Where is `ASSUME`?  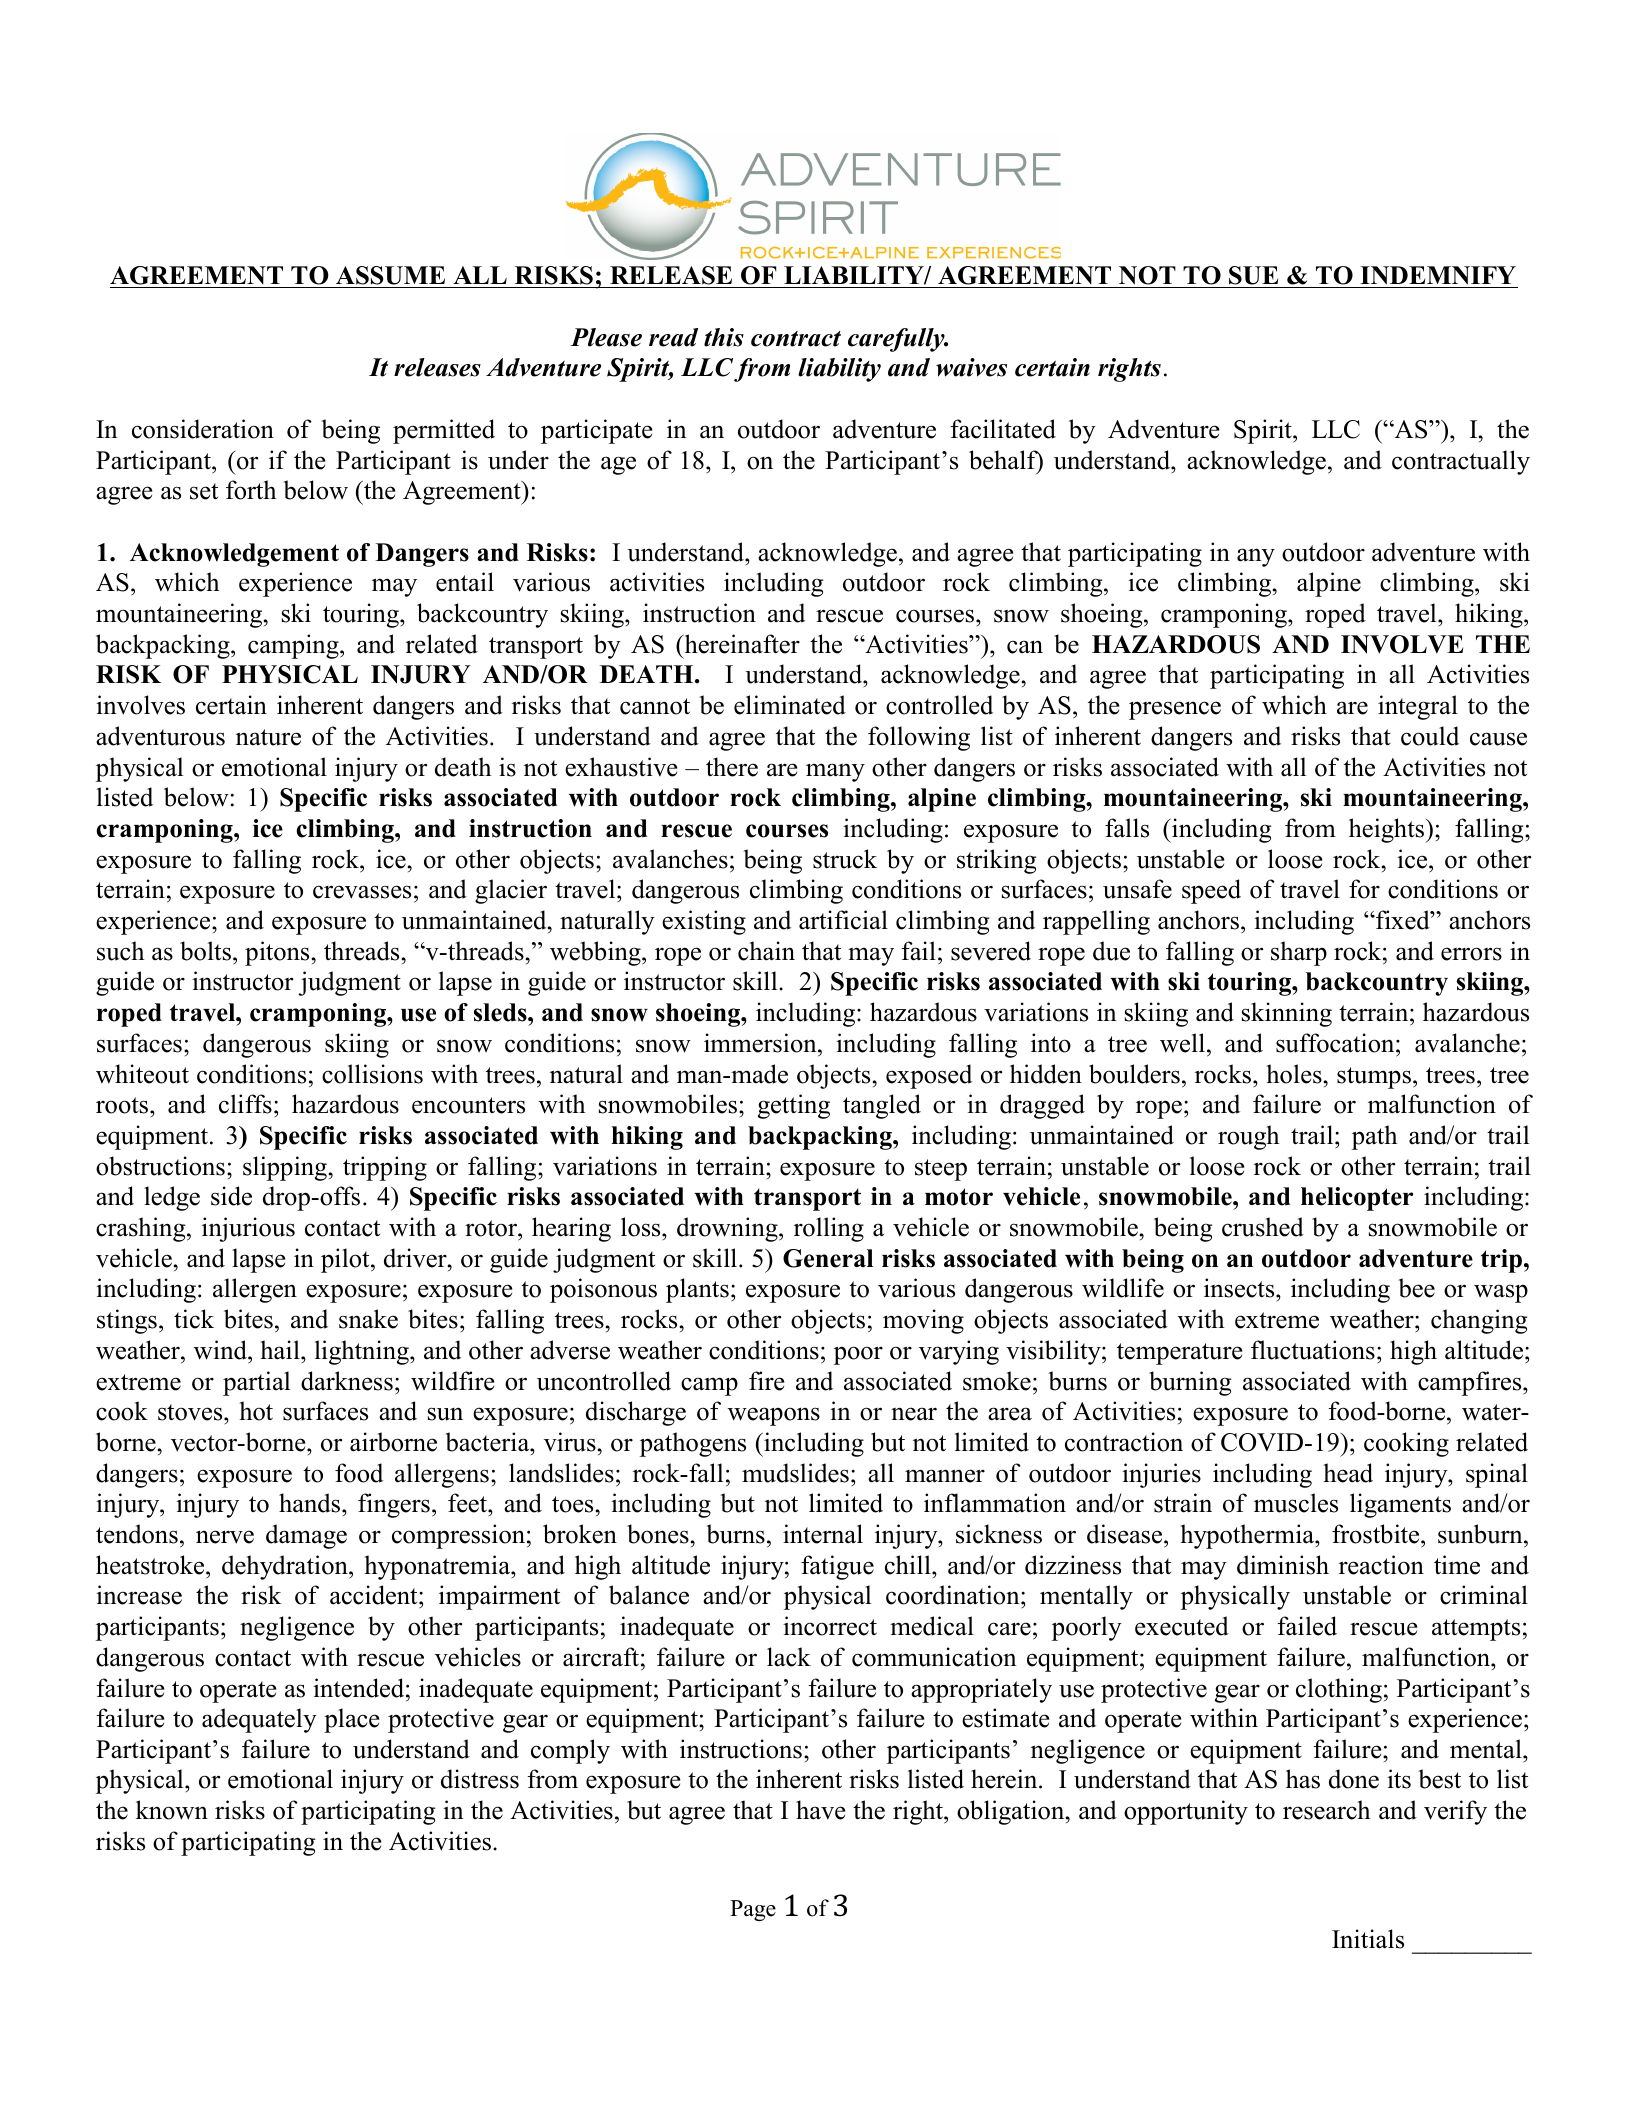 ASSUME is located at coordinates (391, 277).
